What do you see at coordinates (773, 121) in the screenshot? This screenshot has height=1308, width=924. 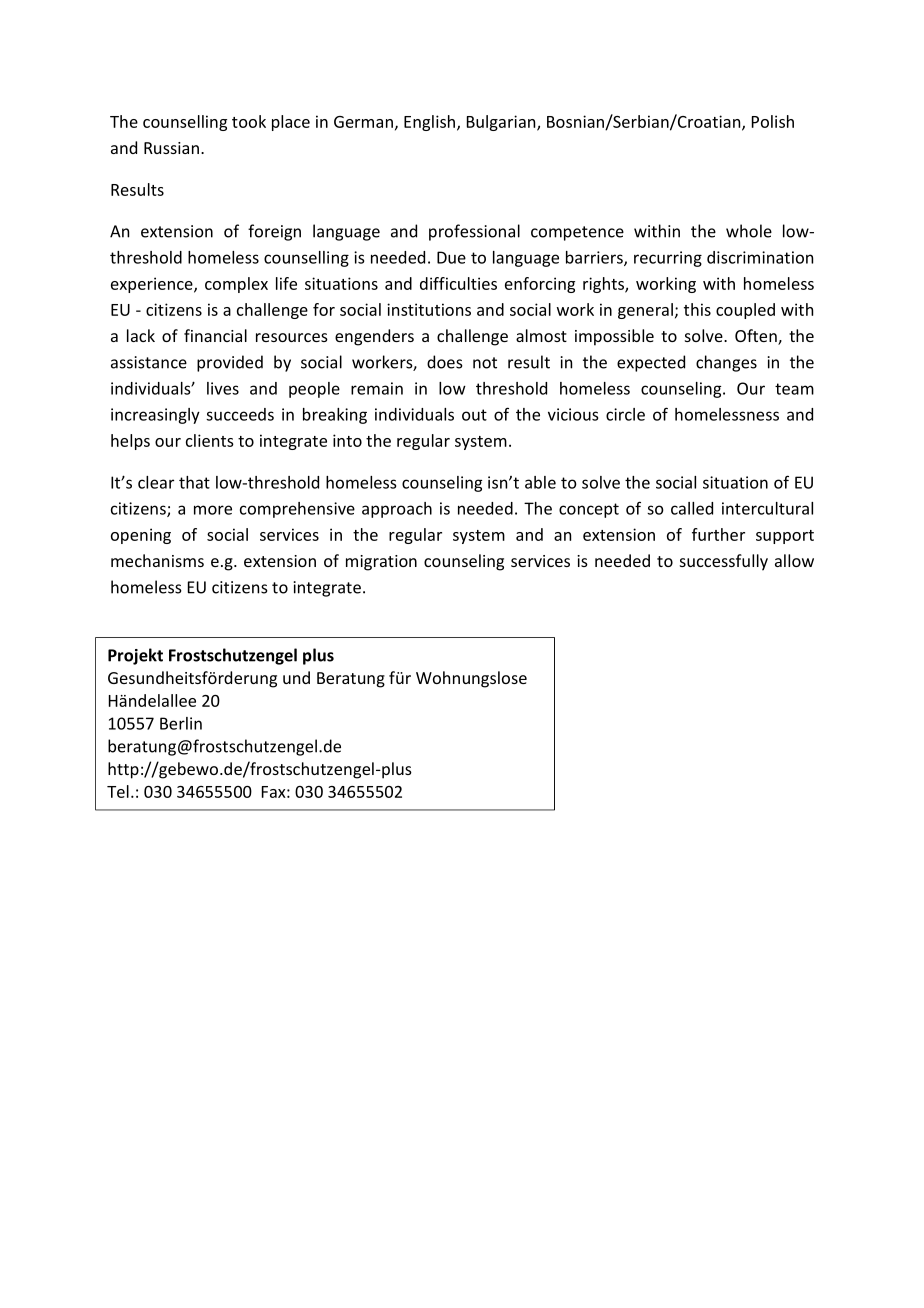 I see `Polish` at bounding box center [773, 121].
